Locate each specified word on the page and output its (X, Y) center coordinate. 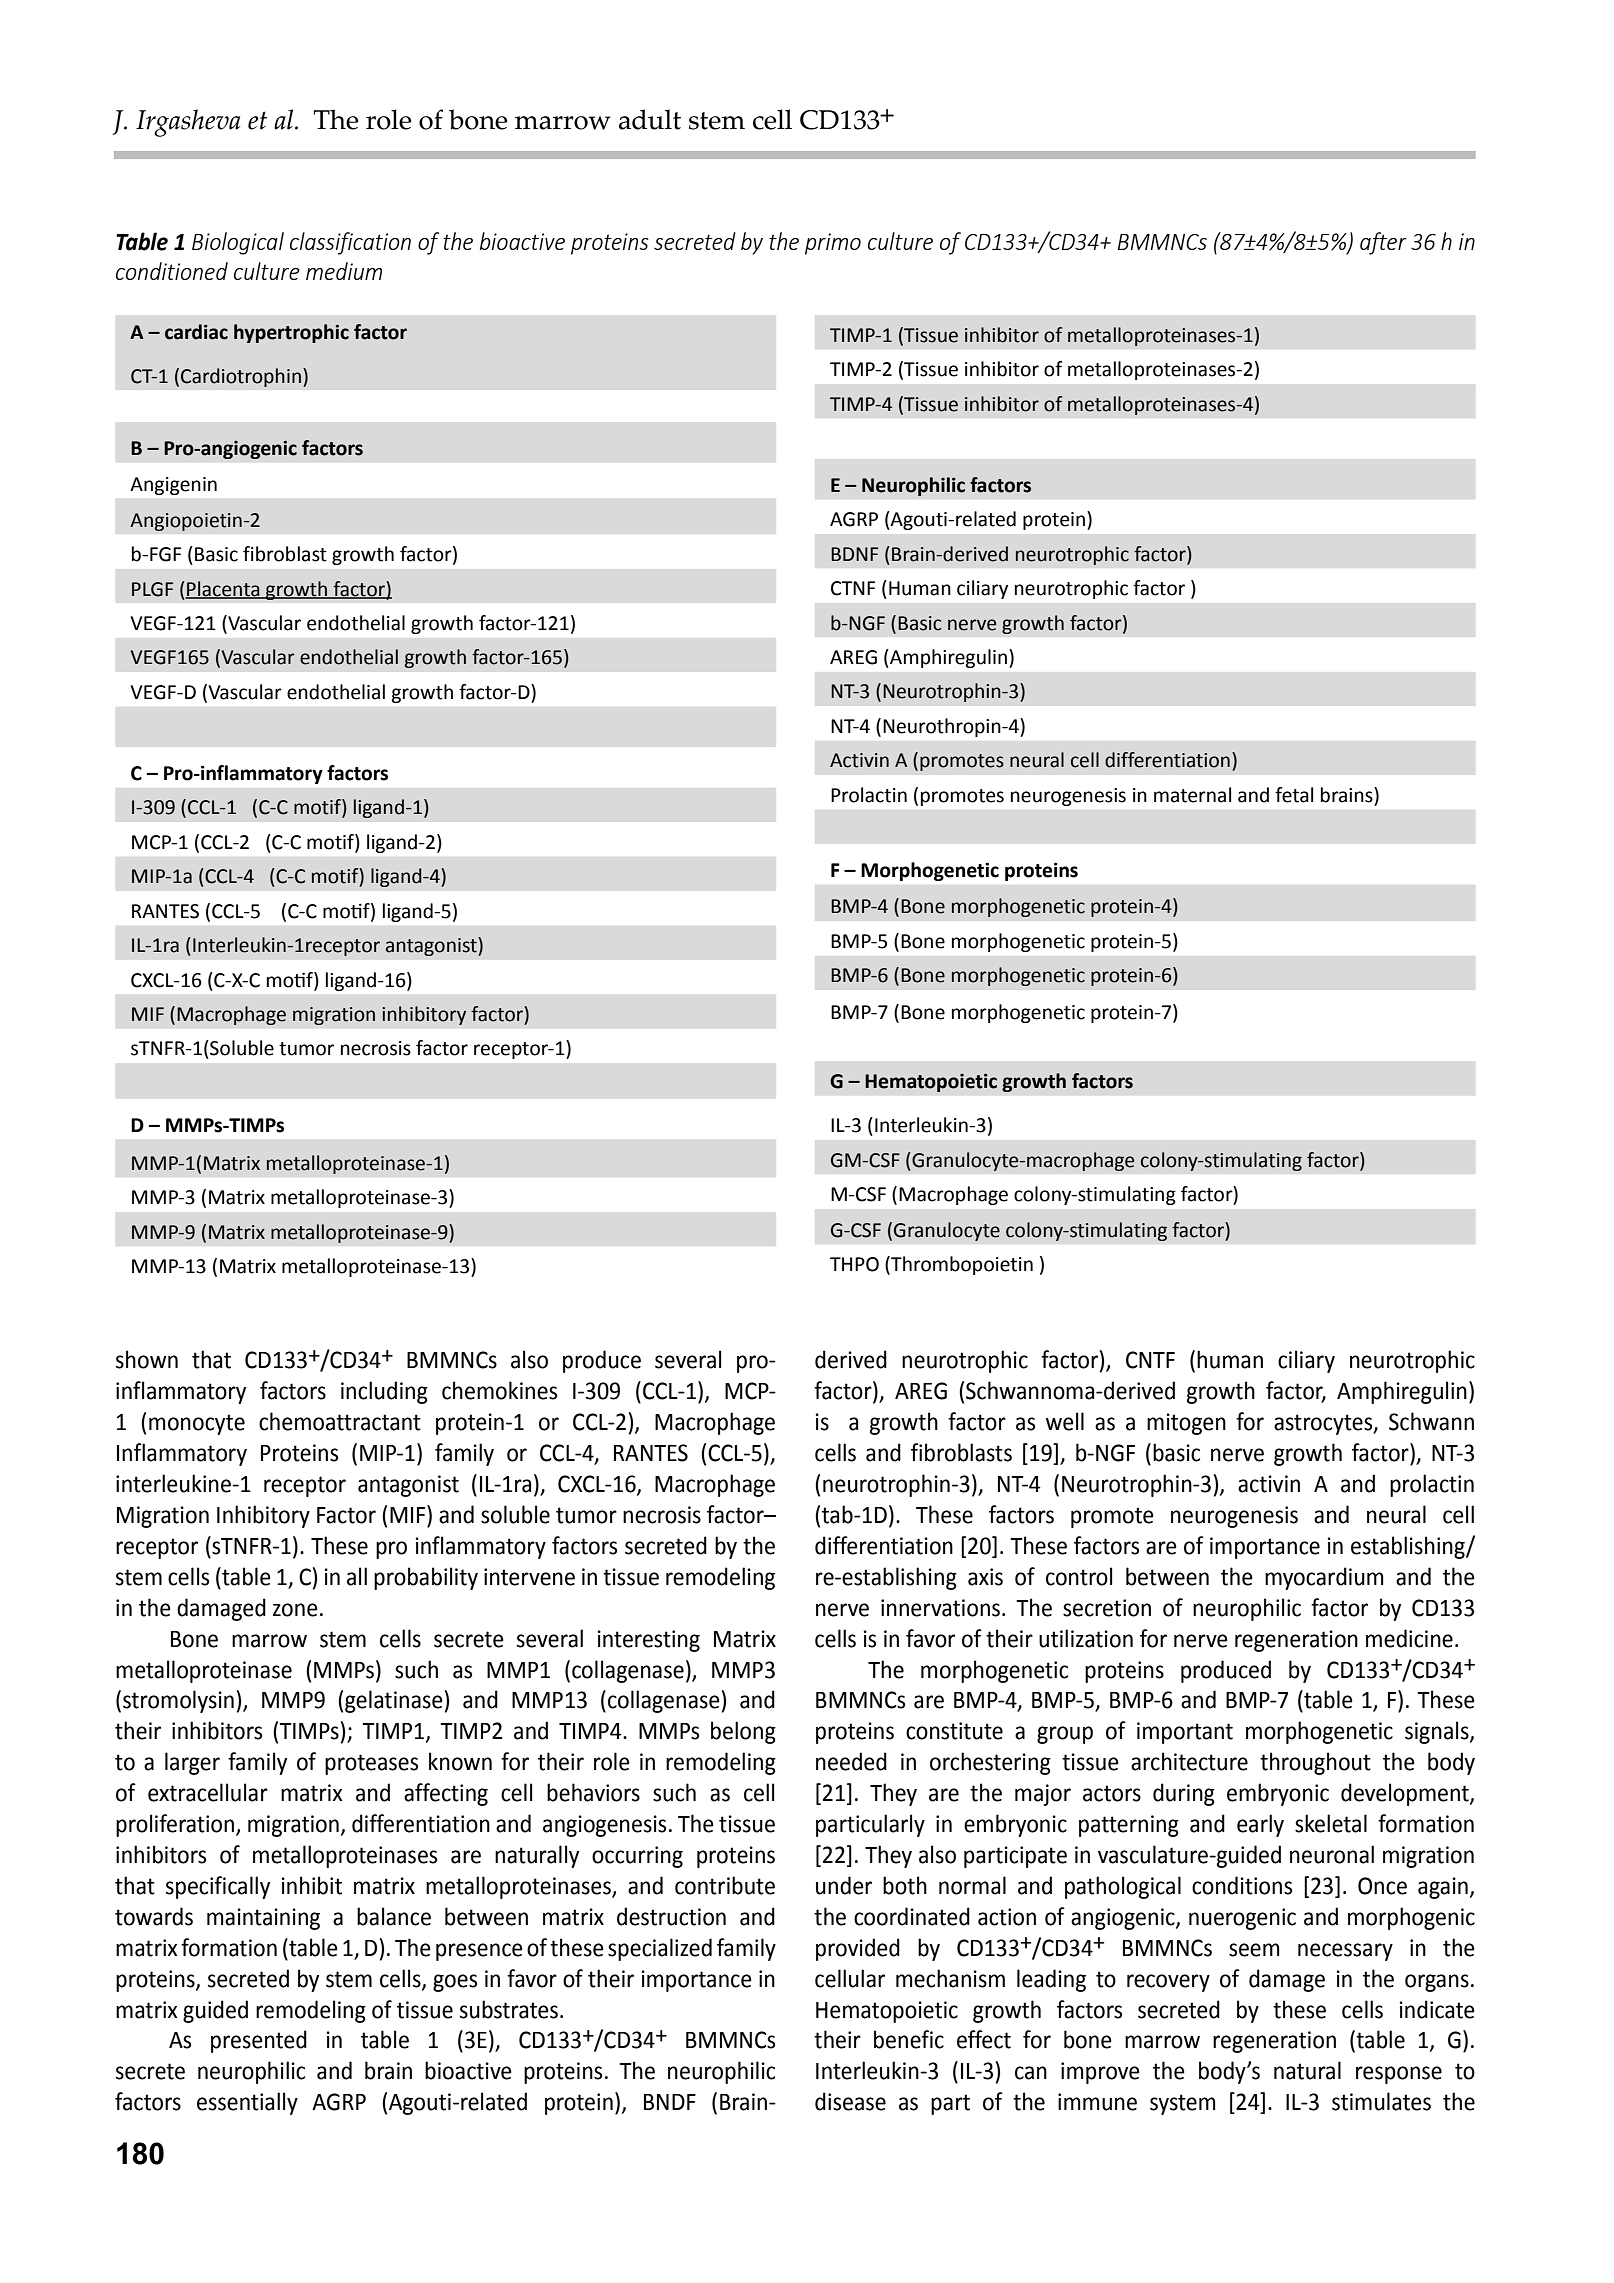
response (1399, 2075)
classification (350, 243)
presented (259, 2041)
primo (833, 244)
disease (850, 2101)
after (1383, 243)
